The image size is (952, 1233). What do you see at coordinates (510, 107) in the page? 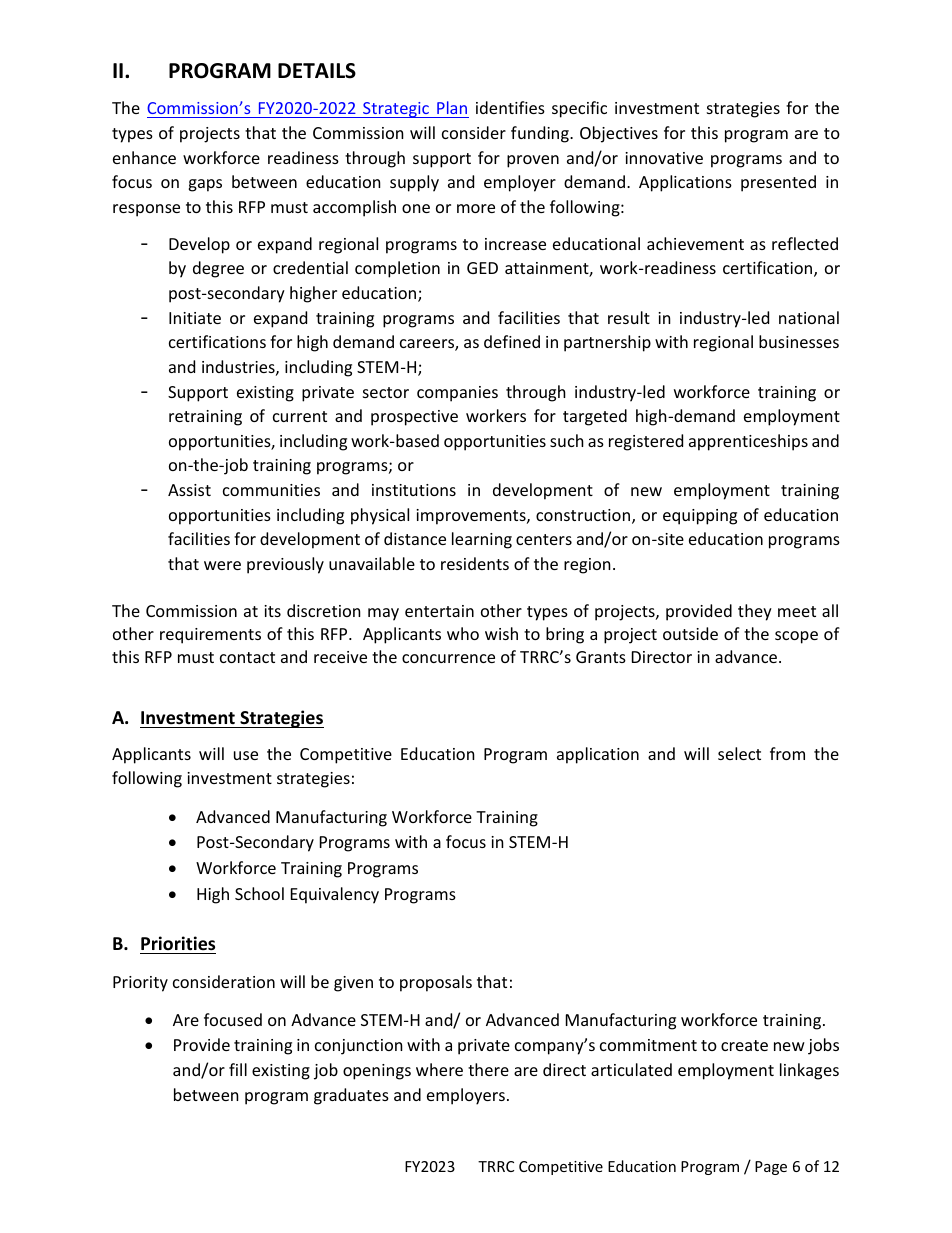
I see `identifies` at bounding box center [510, 107].
